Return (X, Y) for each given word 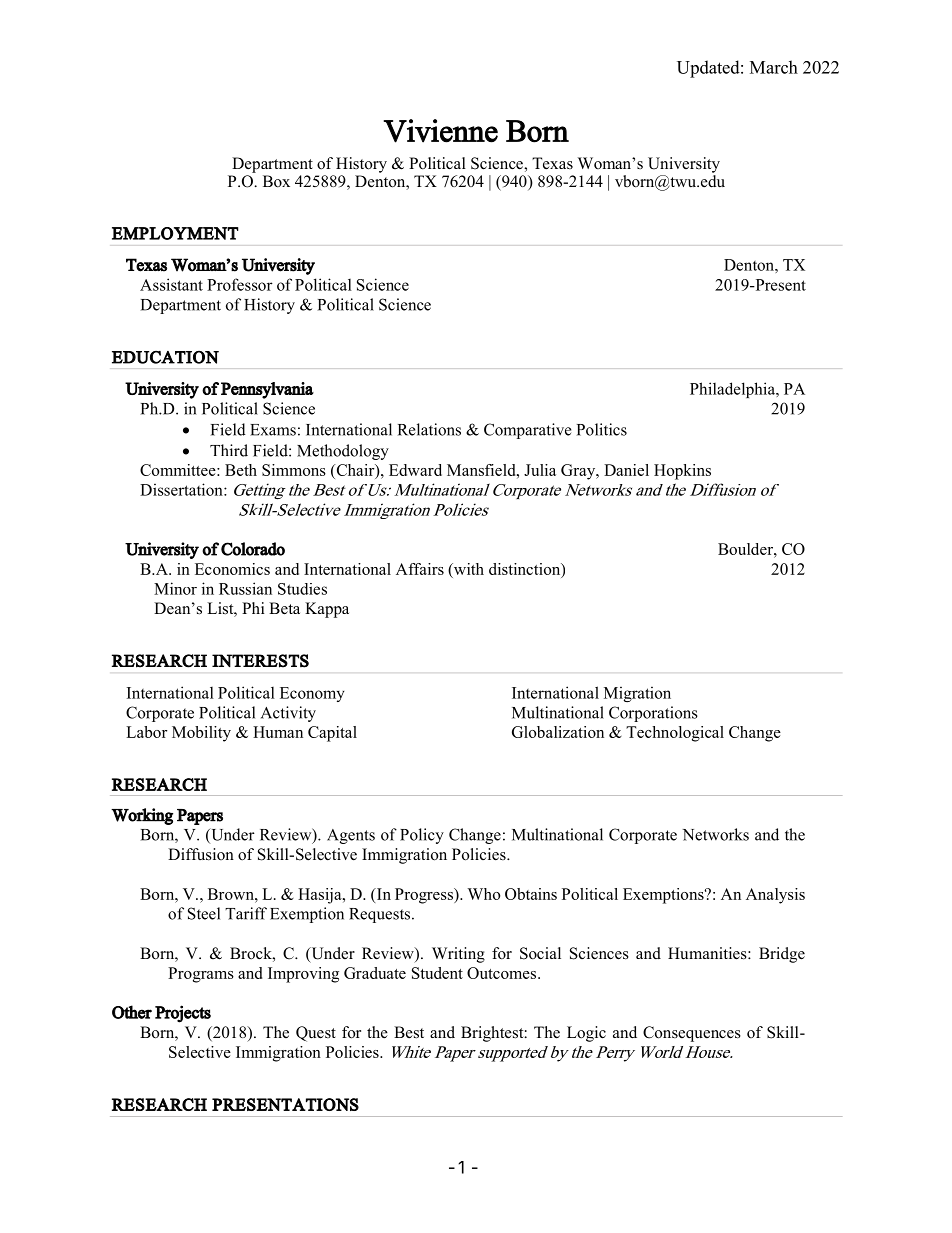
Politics (602, 429)
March (774, 67)
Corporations (653, 714)
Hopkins (682, 472)
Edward (415, 470)
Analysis (775, 896)
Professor (240, 284)
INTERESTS (260, 661)
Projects (183, 1014)
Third (229, 450)
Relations (429, 429)
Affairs (420, 569)
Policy (422, 836)
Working (142, 816)
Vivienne (440, 131)
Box (276, 181)
